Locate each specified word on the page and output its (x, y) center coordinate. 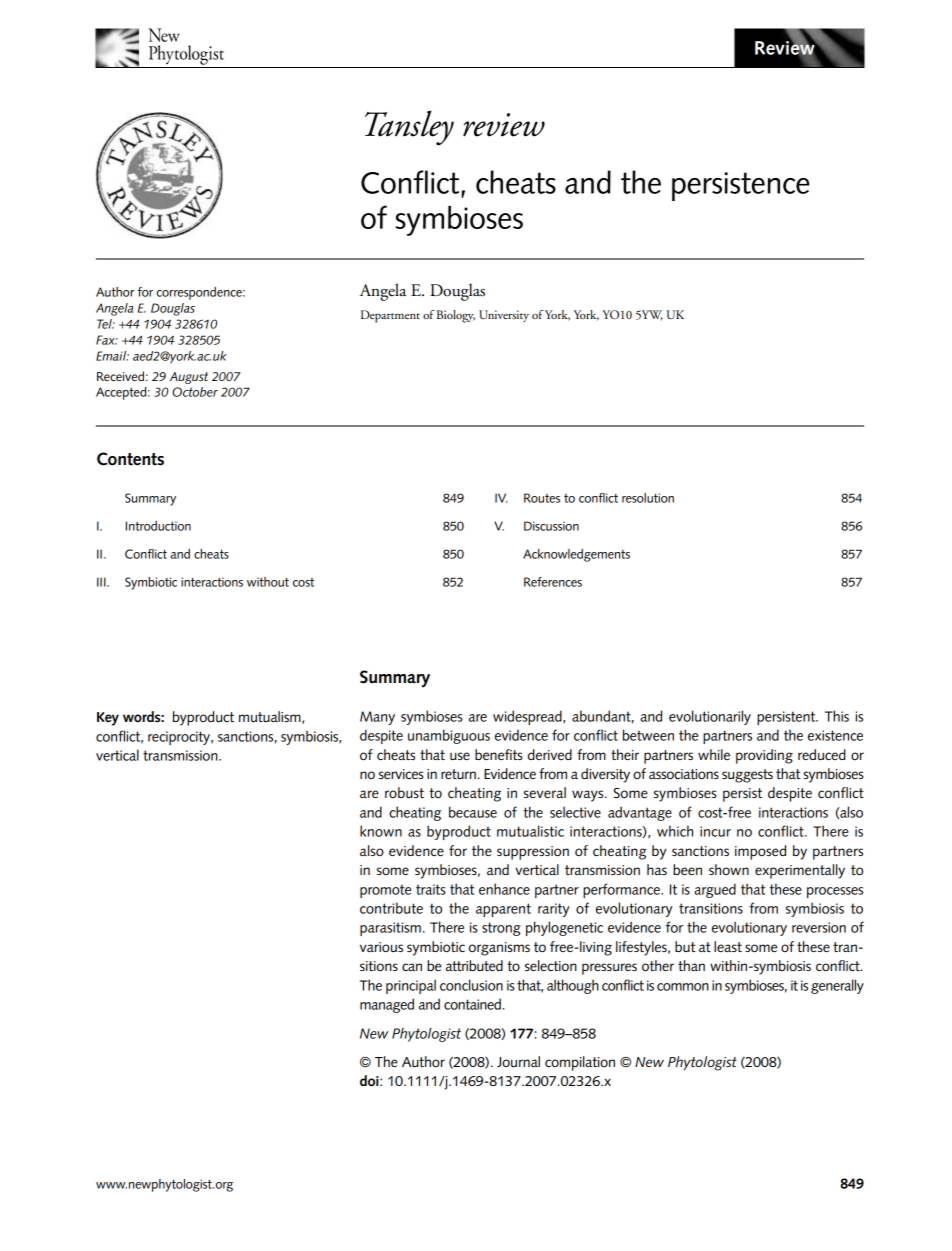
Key (108, 719)
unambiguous (449, 736)
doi (370, 1081)
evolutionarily (710, 717)
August (189, 378)
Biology (456, 316)
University (504, 316)
